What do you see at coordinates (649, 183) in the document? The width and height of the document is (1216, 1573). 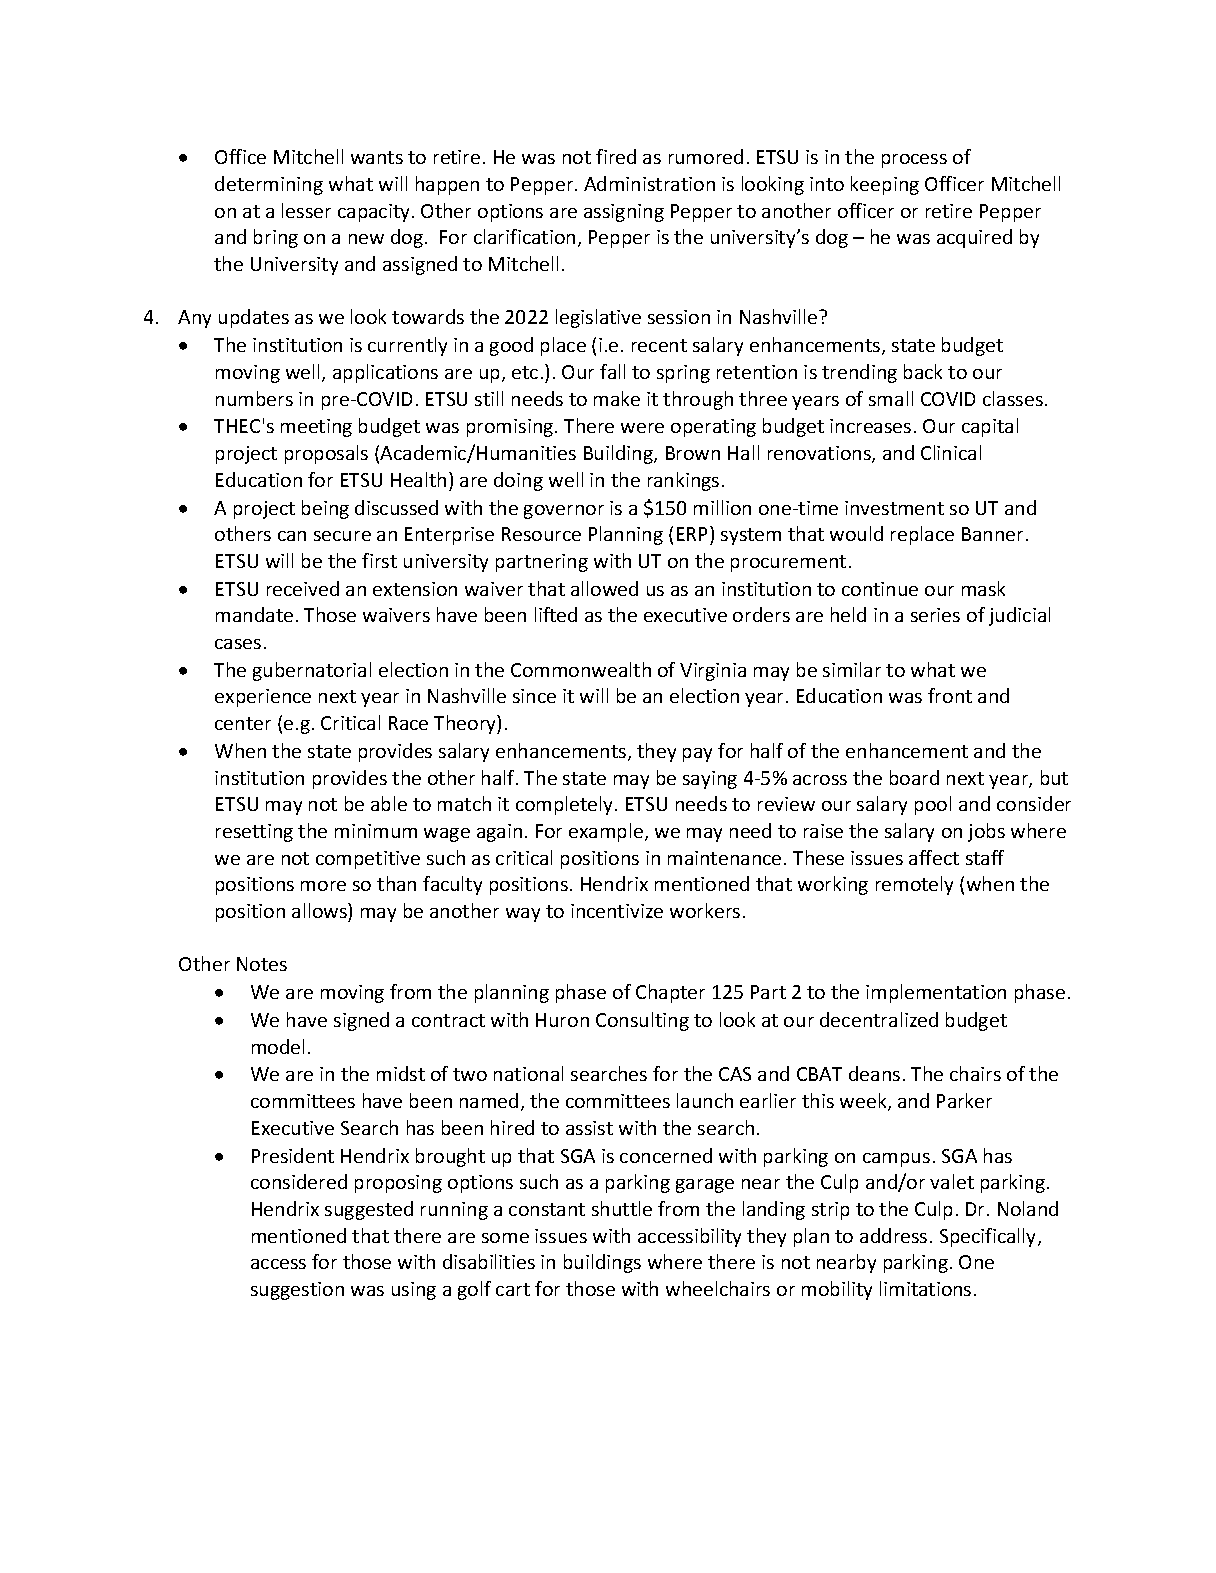 I see `Administration` at bounding box center [649, 183].
